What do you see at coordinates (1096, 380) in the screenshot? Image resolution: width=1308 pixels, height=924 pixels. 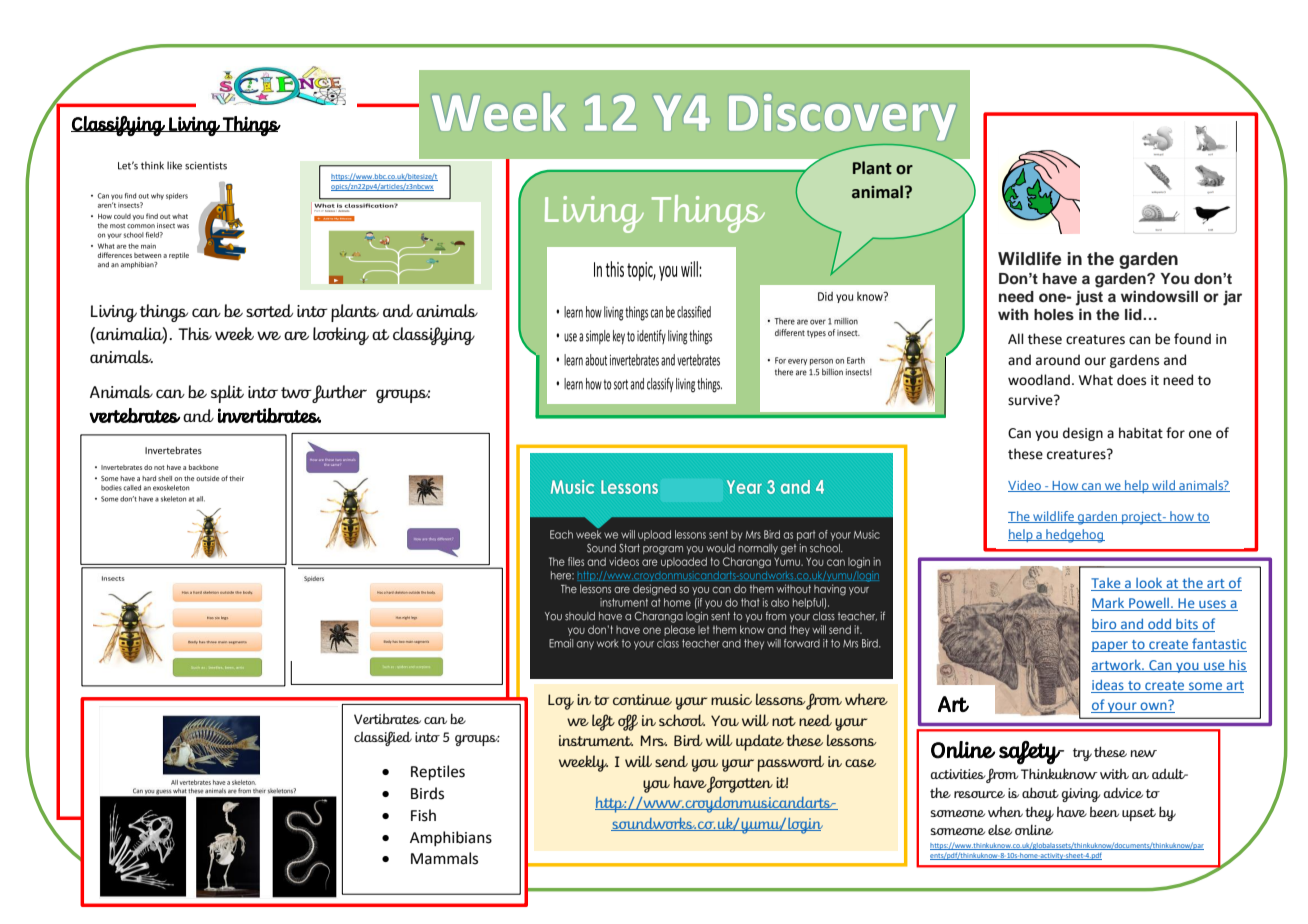 I see `What` at bounding box center [1096, 380].
